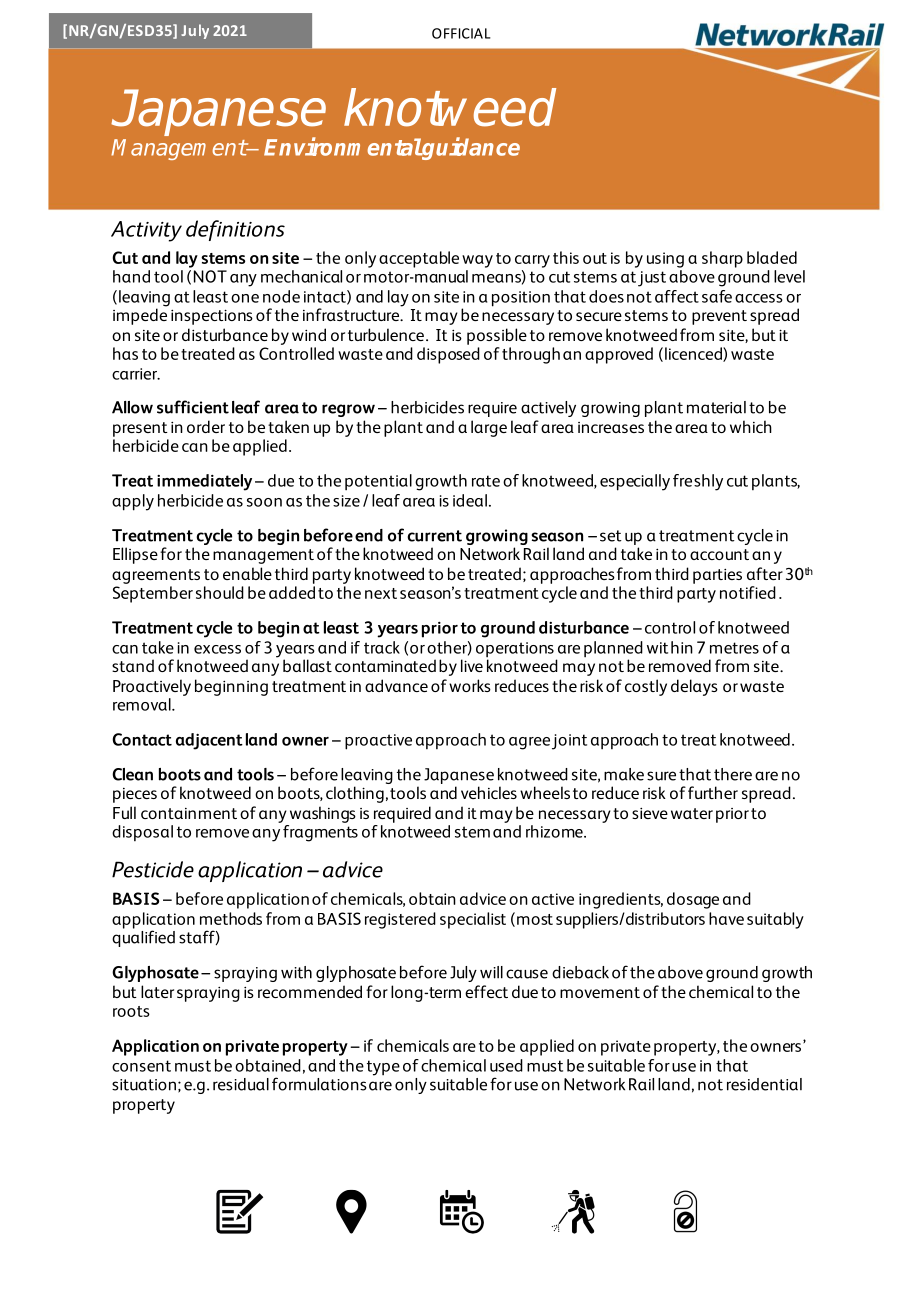 The width and height of the screenshot is (924, 1308). What do you see at coordinates (470, 685) in the screenshot?
I see `works` at bounding box center [470, 685].
